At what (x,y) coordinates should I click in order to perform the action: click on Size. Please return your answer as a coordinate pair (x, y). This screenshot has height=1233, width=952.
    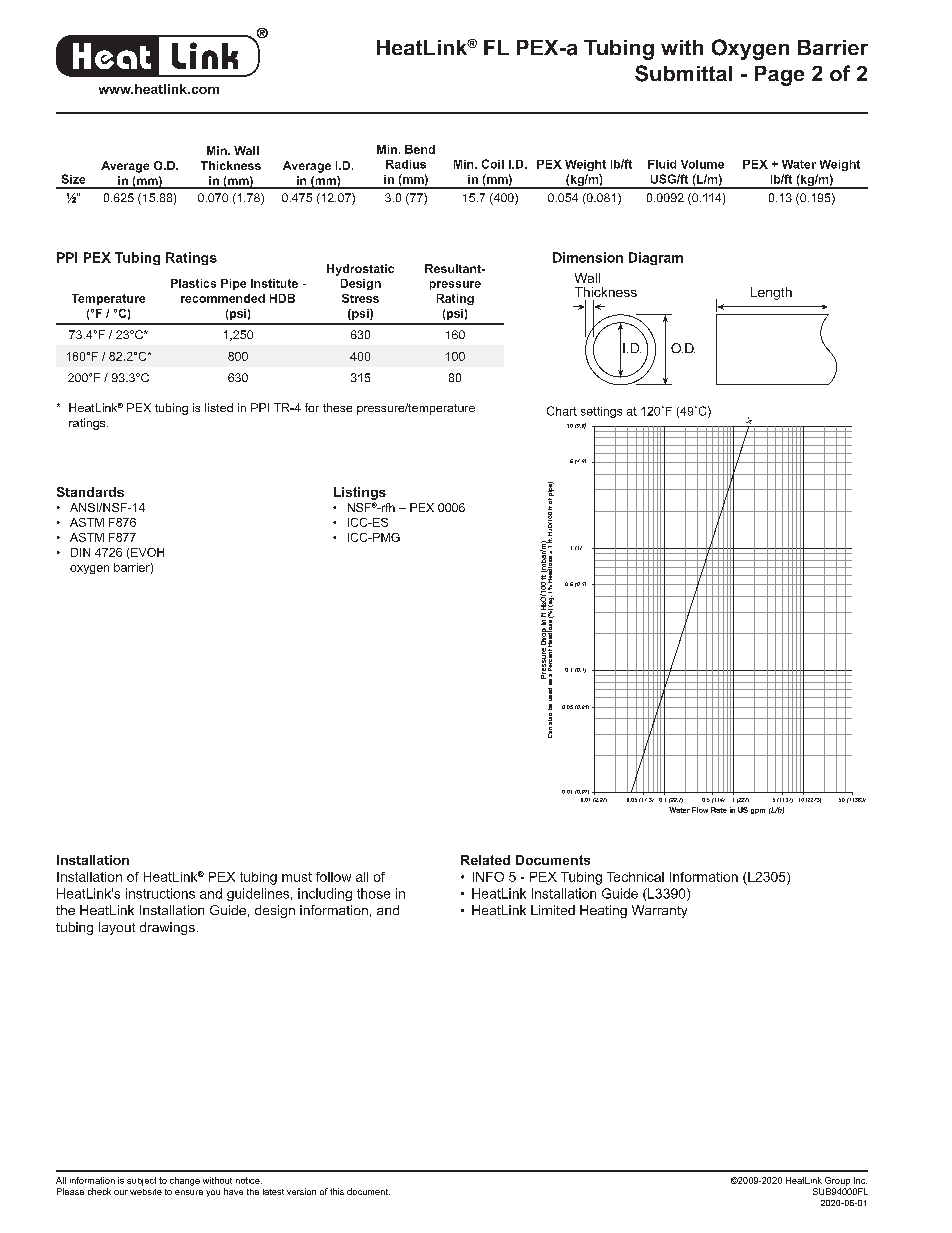
    Looking at the image, I should click on (73, 179).
